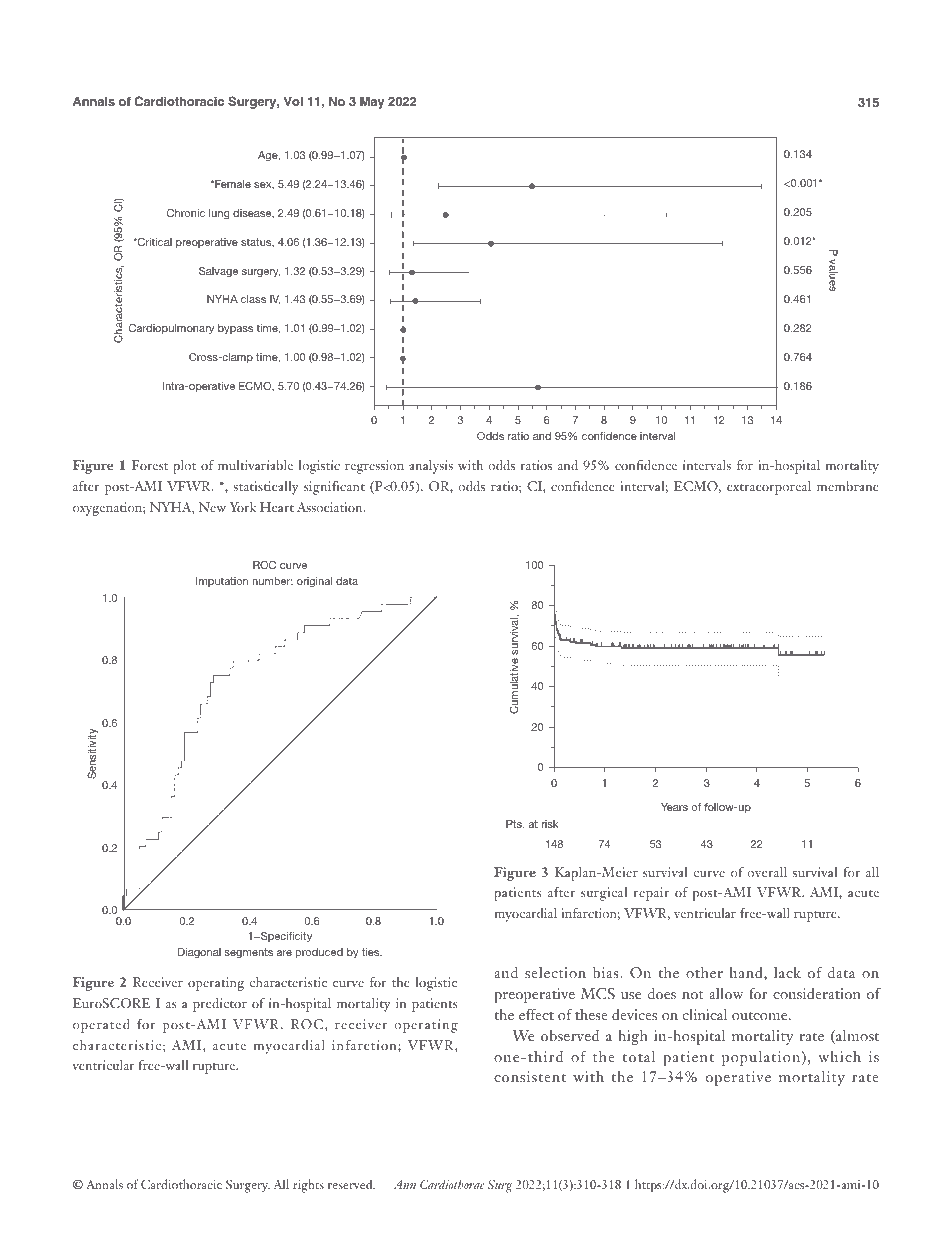 Image resolution: width=952 pixels, height=1247 pixels. What do you see at coordinates (242, 507) in the screenshot?
I see `York` at bounding box center [242, 507].
